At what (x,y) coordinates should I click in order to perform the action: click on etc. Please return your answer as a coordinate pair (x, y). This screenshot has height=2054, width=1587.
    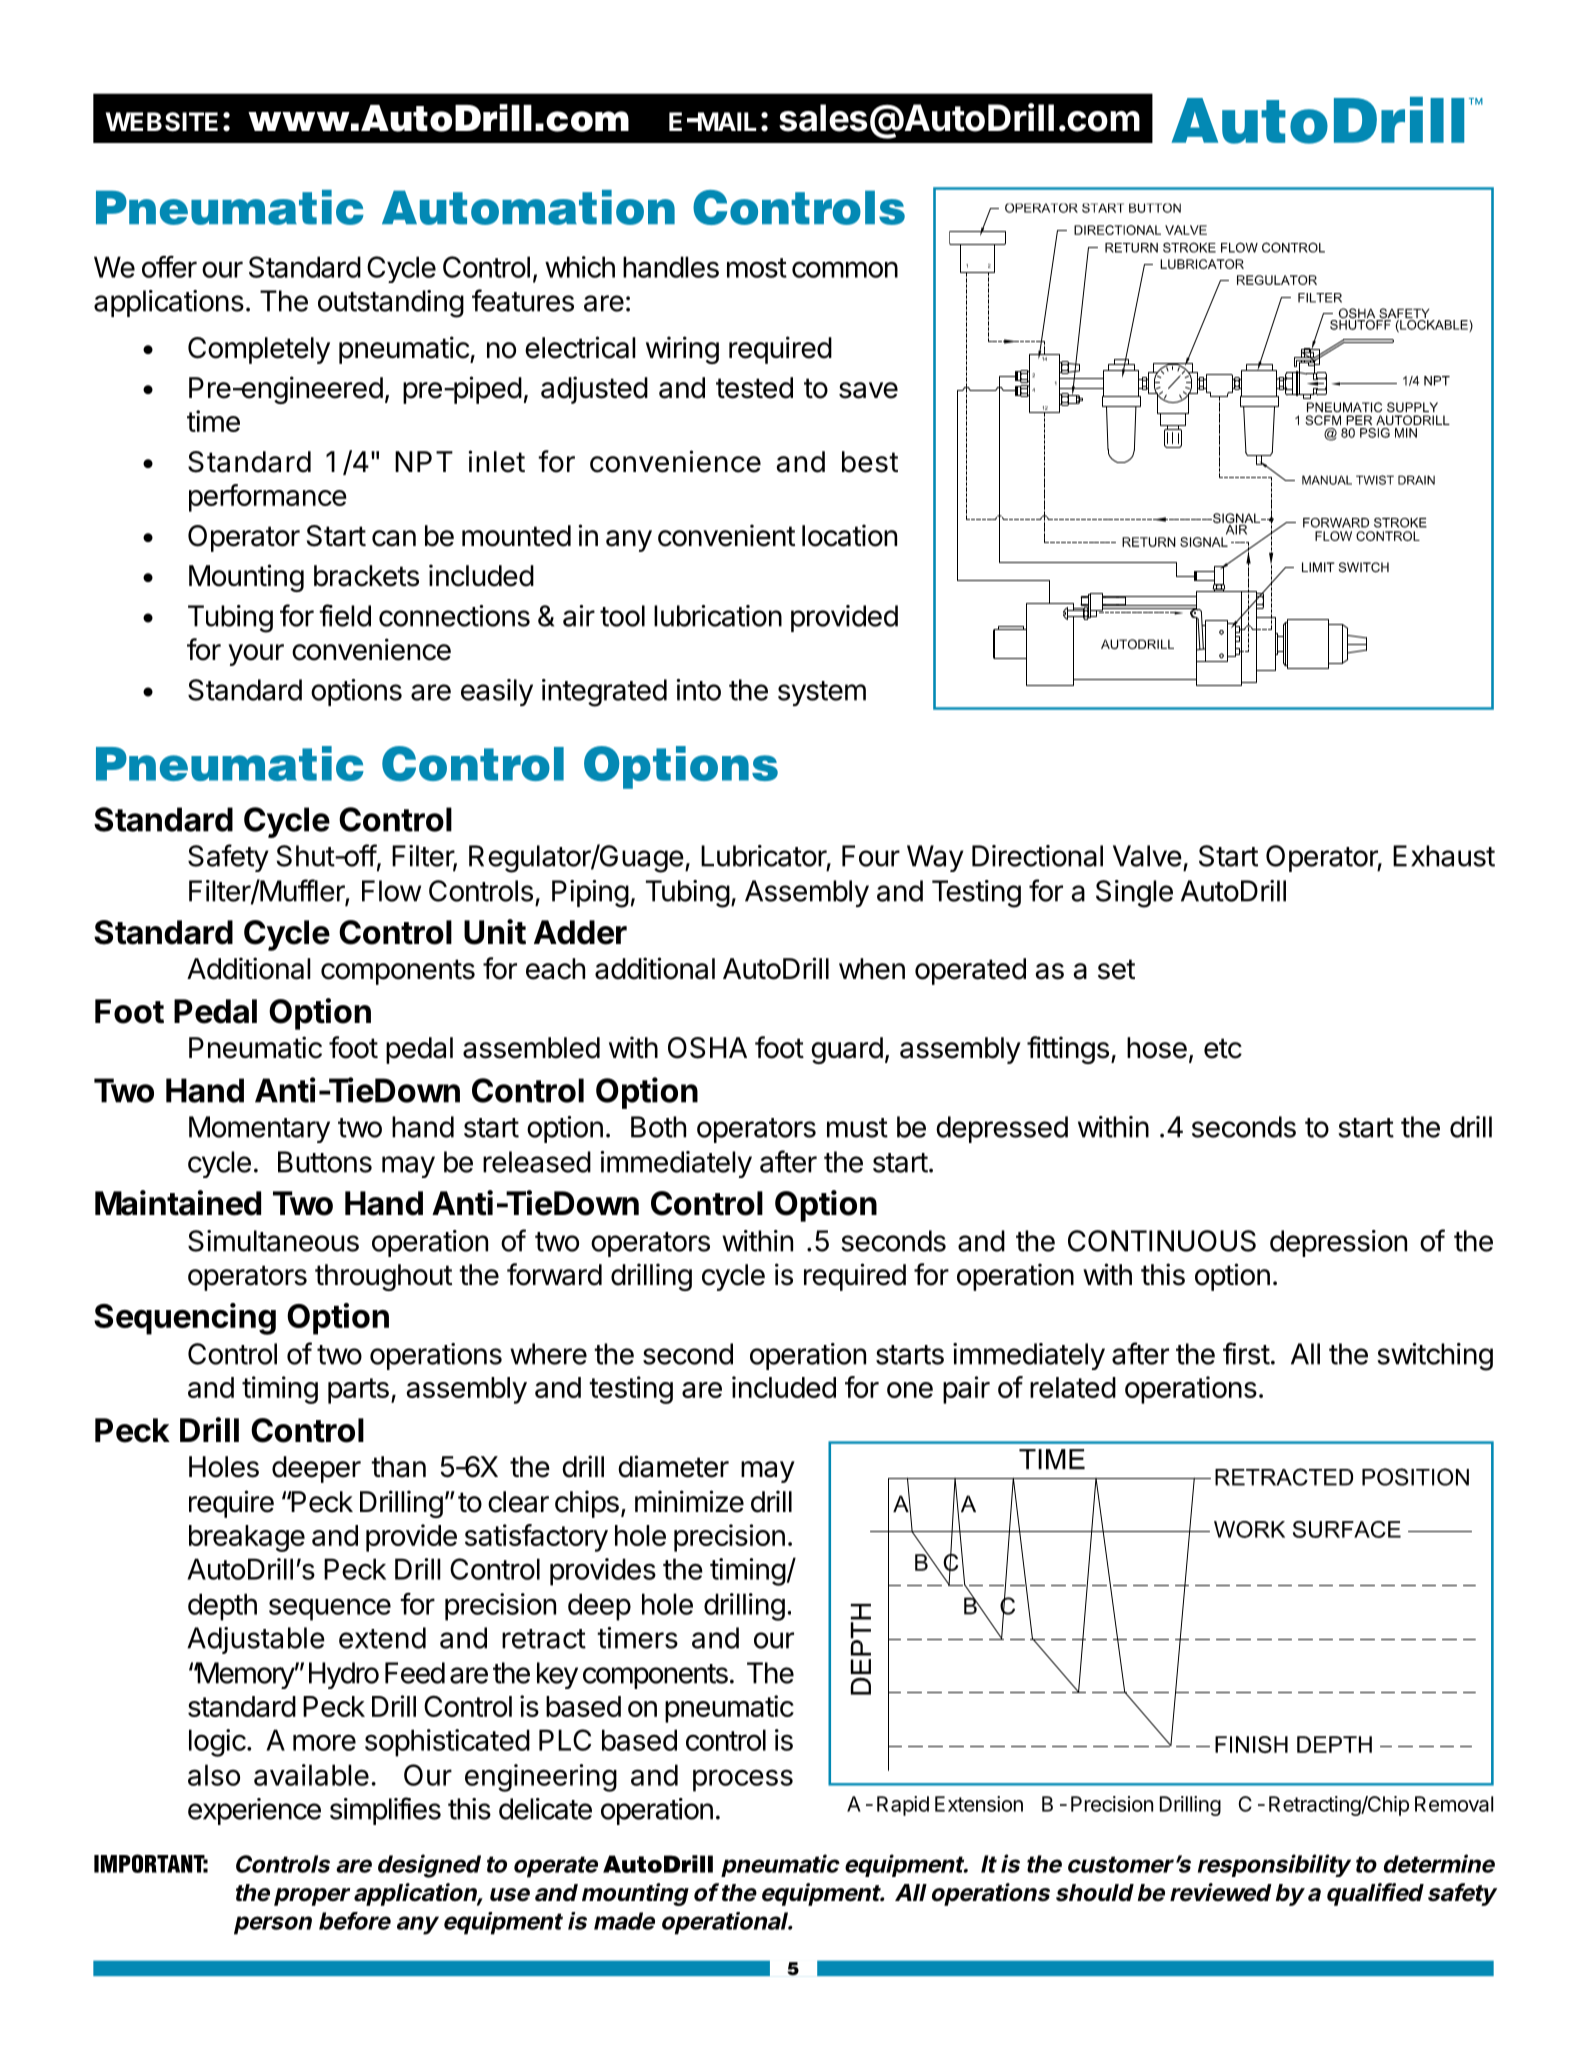
    Looking at the image, I should click on (1223, 1048).
